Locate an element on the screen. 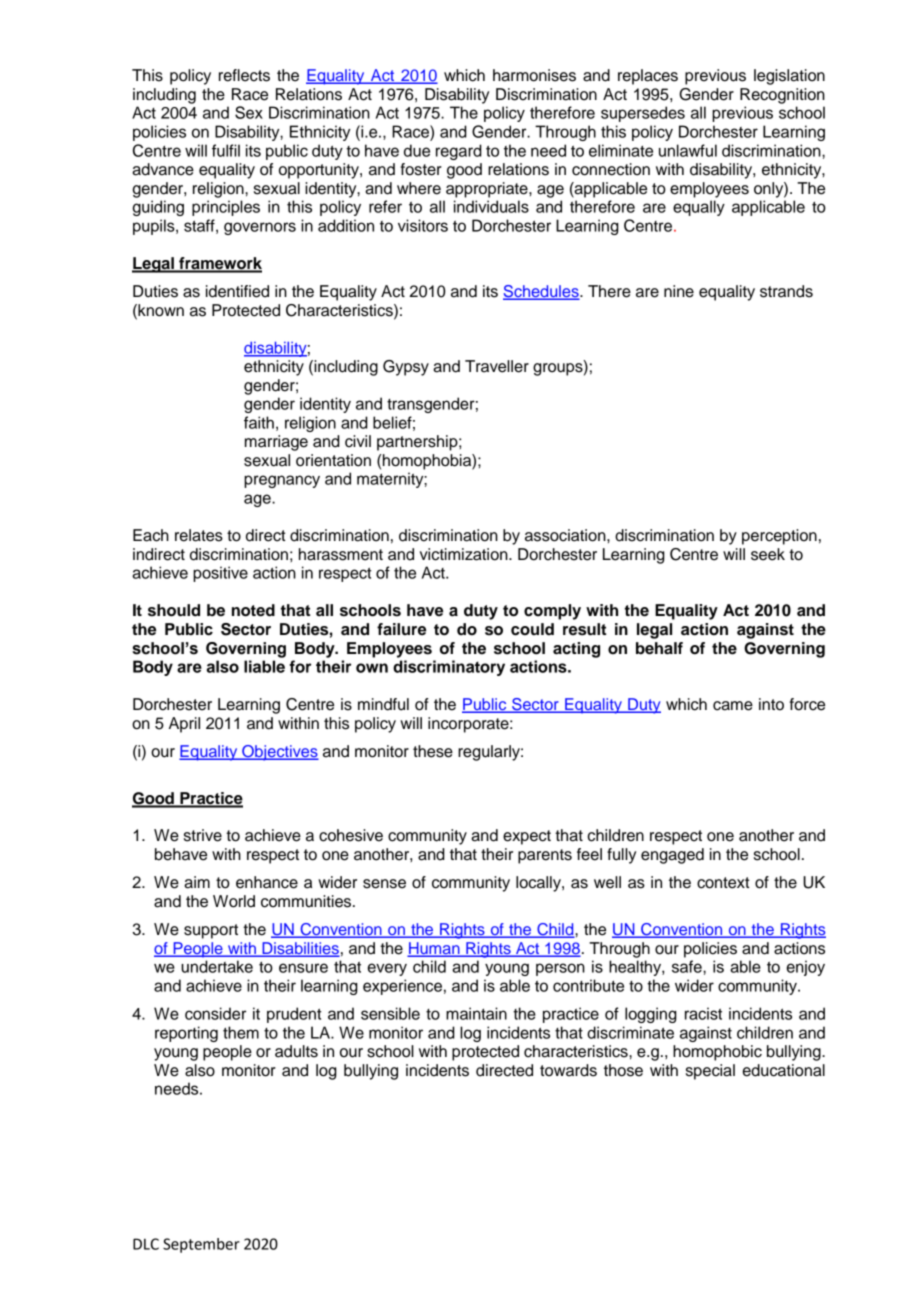 This screenshot has height=1309, width=924. reflects is located at coordinates (244, 75).
